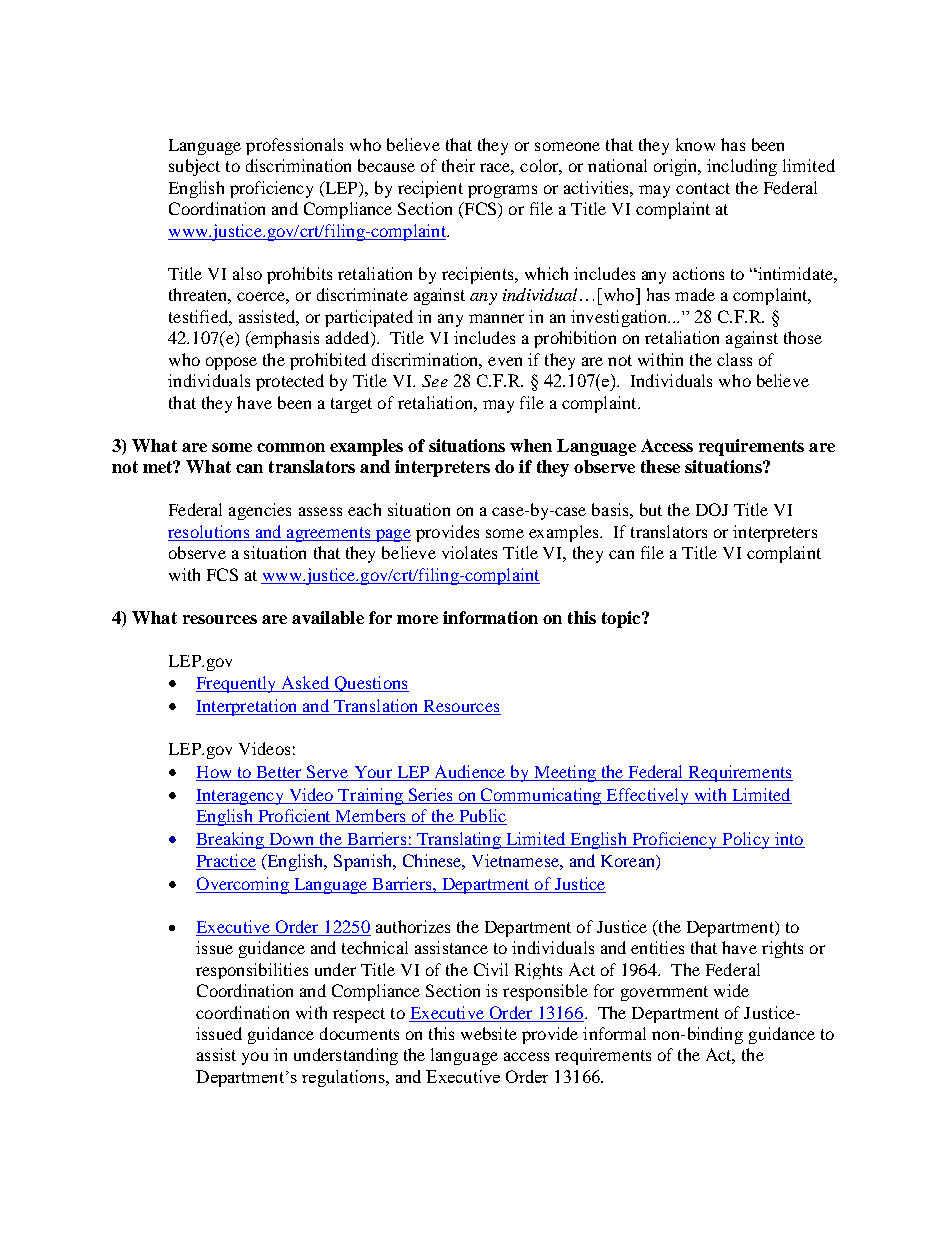 The image size is (952, 1233). I want to click on topic, so click(622, 619).
